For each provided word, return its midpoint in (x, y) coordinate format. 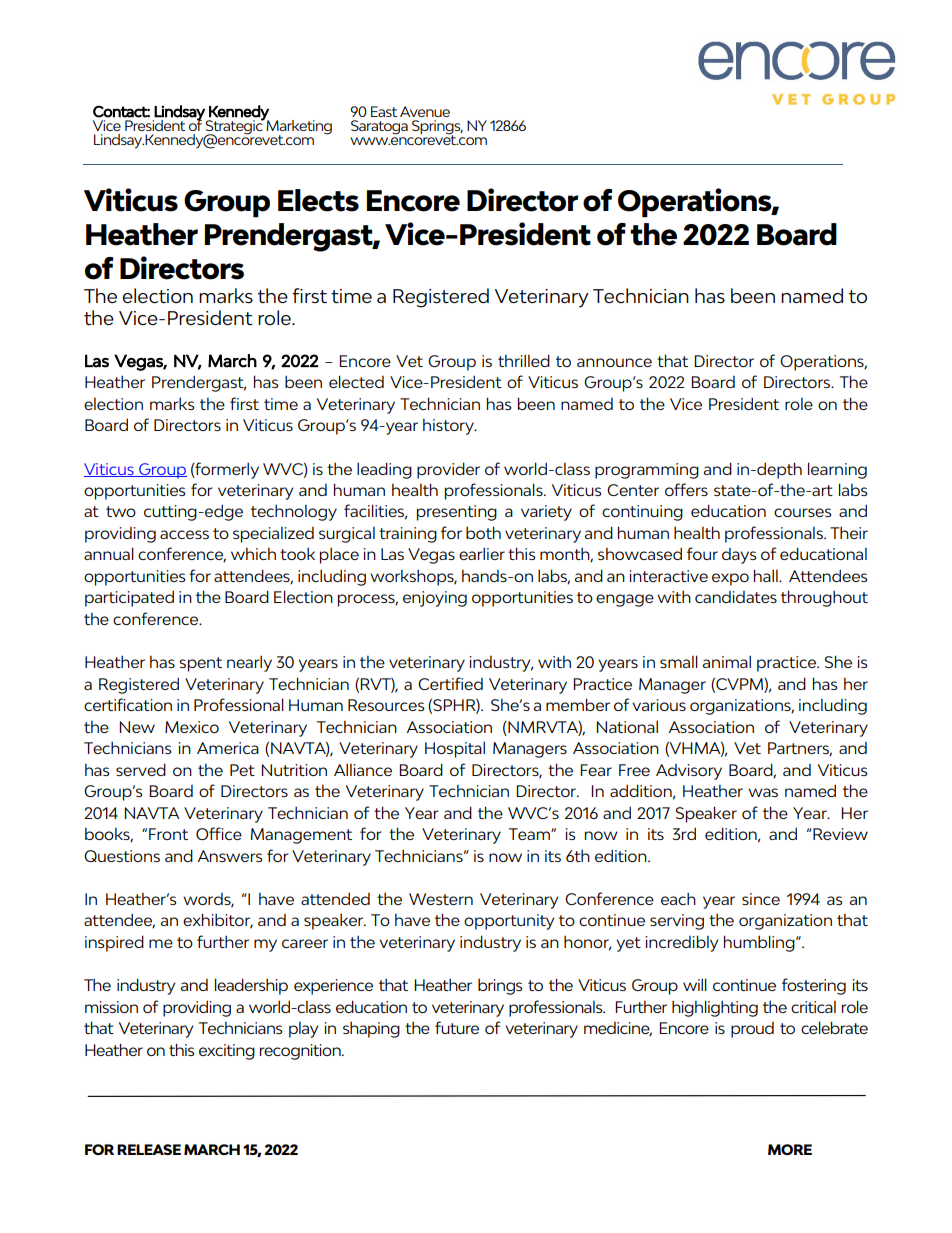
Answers (230, 856)
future (457, 1027)
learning (837, 470)
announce (614, 362)
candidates (736, 597)
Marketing (298, 126)
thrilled (524, 360)
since (761, 899)
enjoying (435, 599)
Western (441, 899)
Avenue (425, 111)
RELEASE (149, 1149)
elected (356, 381)
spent (200, 664)
